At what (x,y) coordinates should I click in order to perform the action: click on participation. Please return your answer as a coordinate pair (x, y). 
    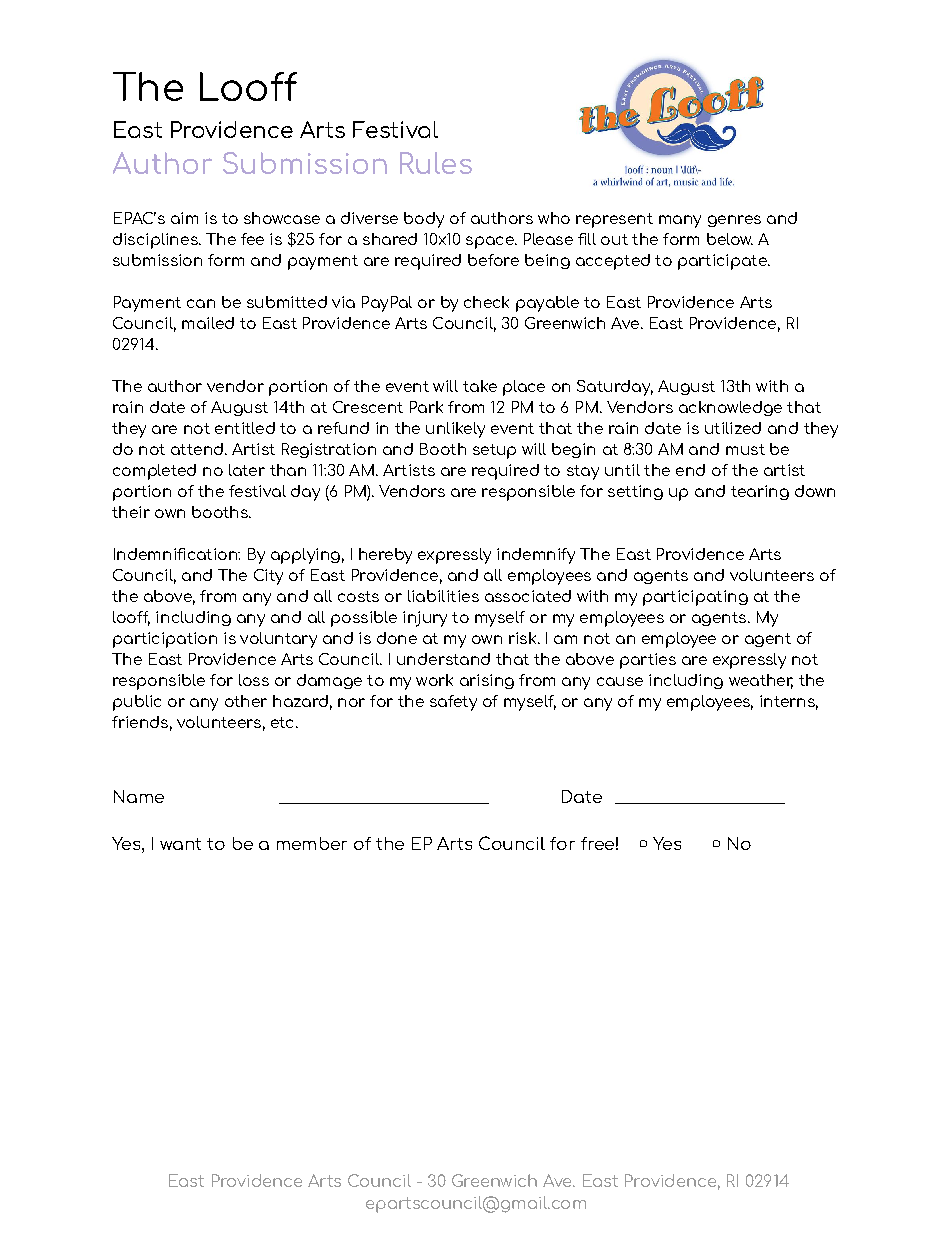
    Looking at the image, I should click on (165, 640).
